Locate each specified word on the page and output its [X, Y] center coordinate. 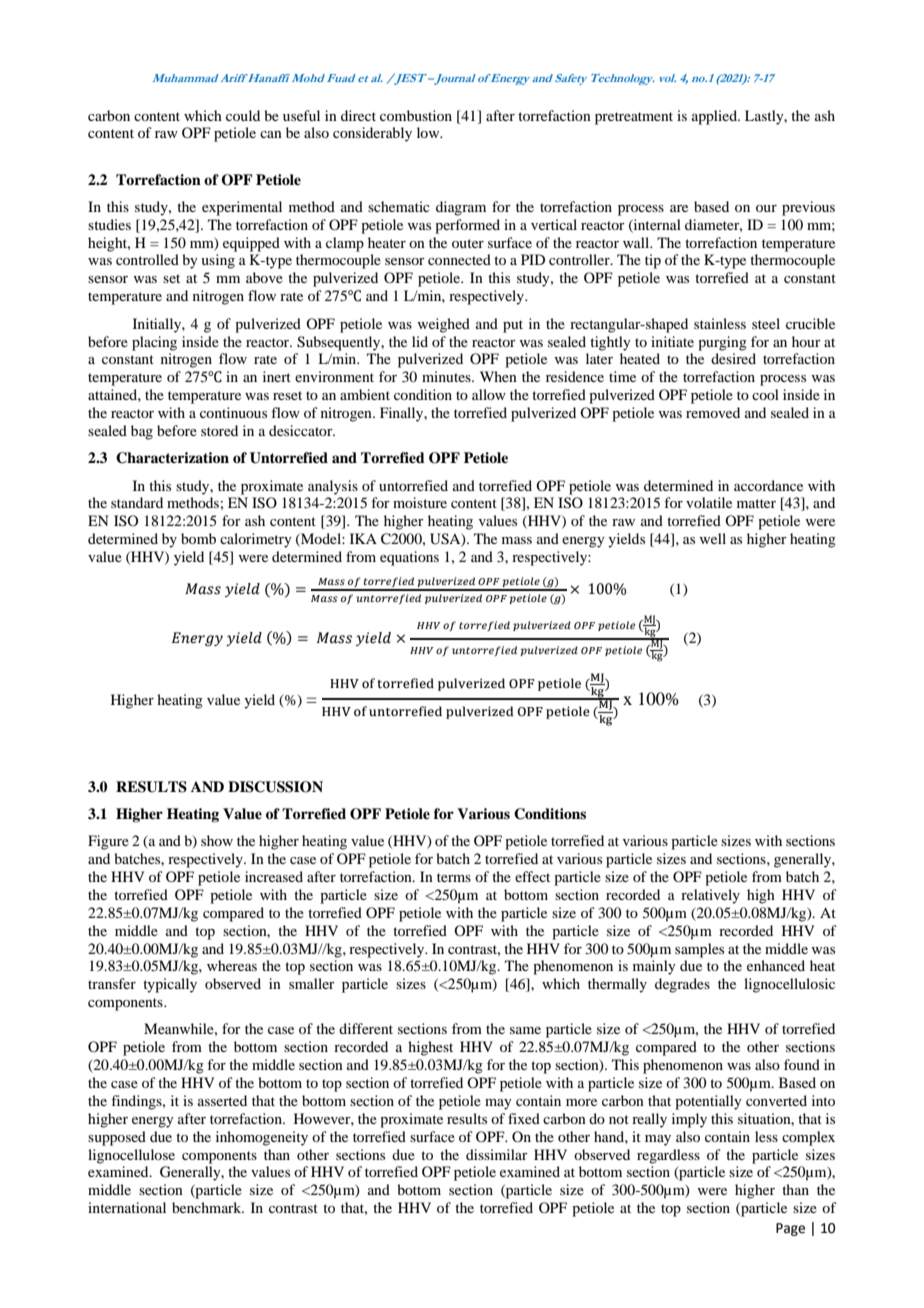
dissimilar [497, 1154]
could [243, 115]
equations [409, 558]
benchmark [208, 1207]
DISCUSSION [275, 787]
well [713, 538]
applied [715, 117]
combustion [416, 115]
